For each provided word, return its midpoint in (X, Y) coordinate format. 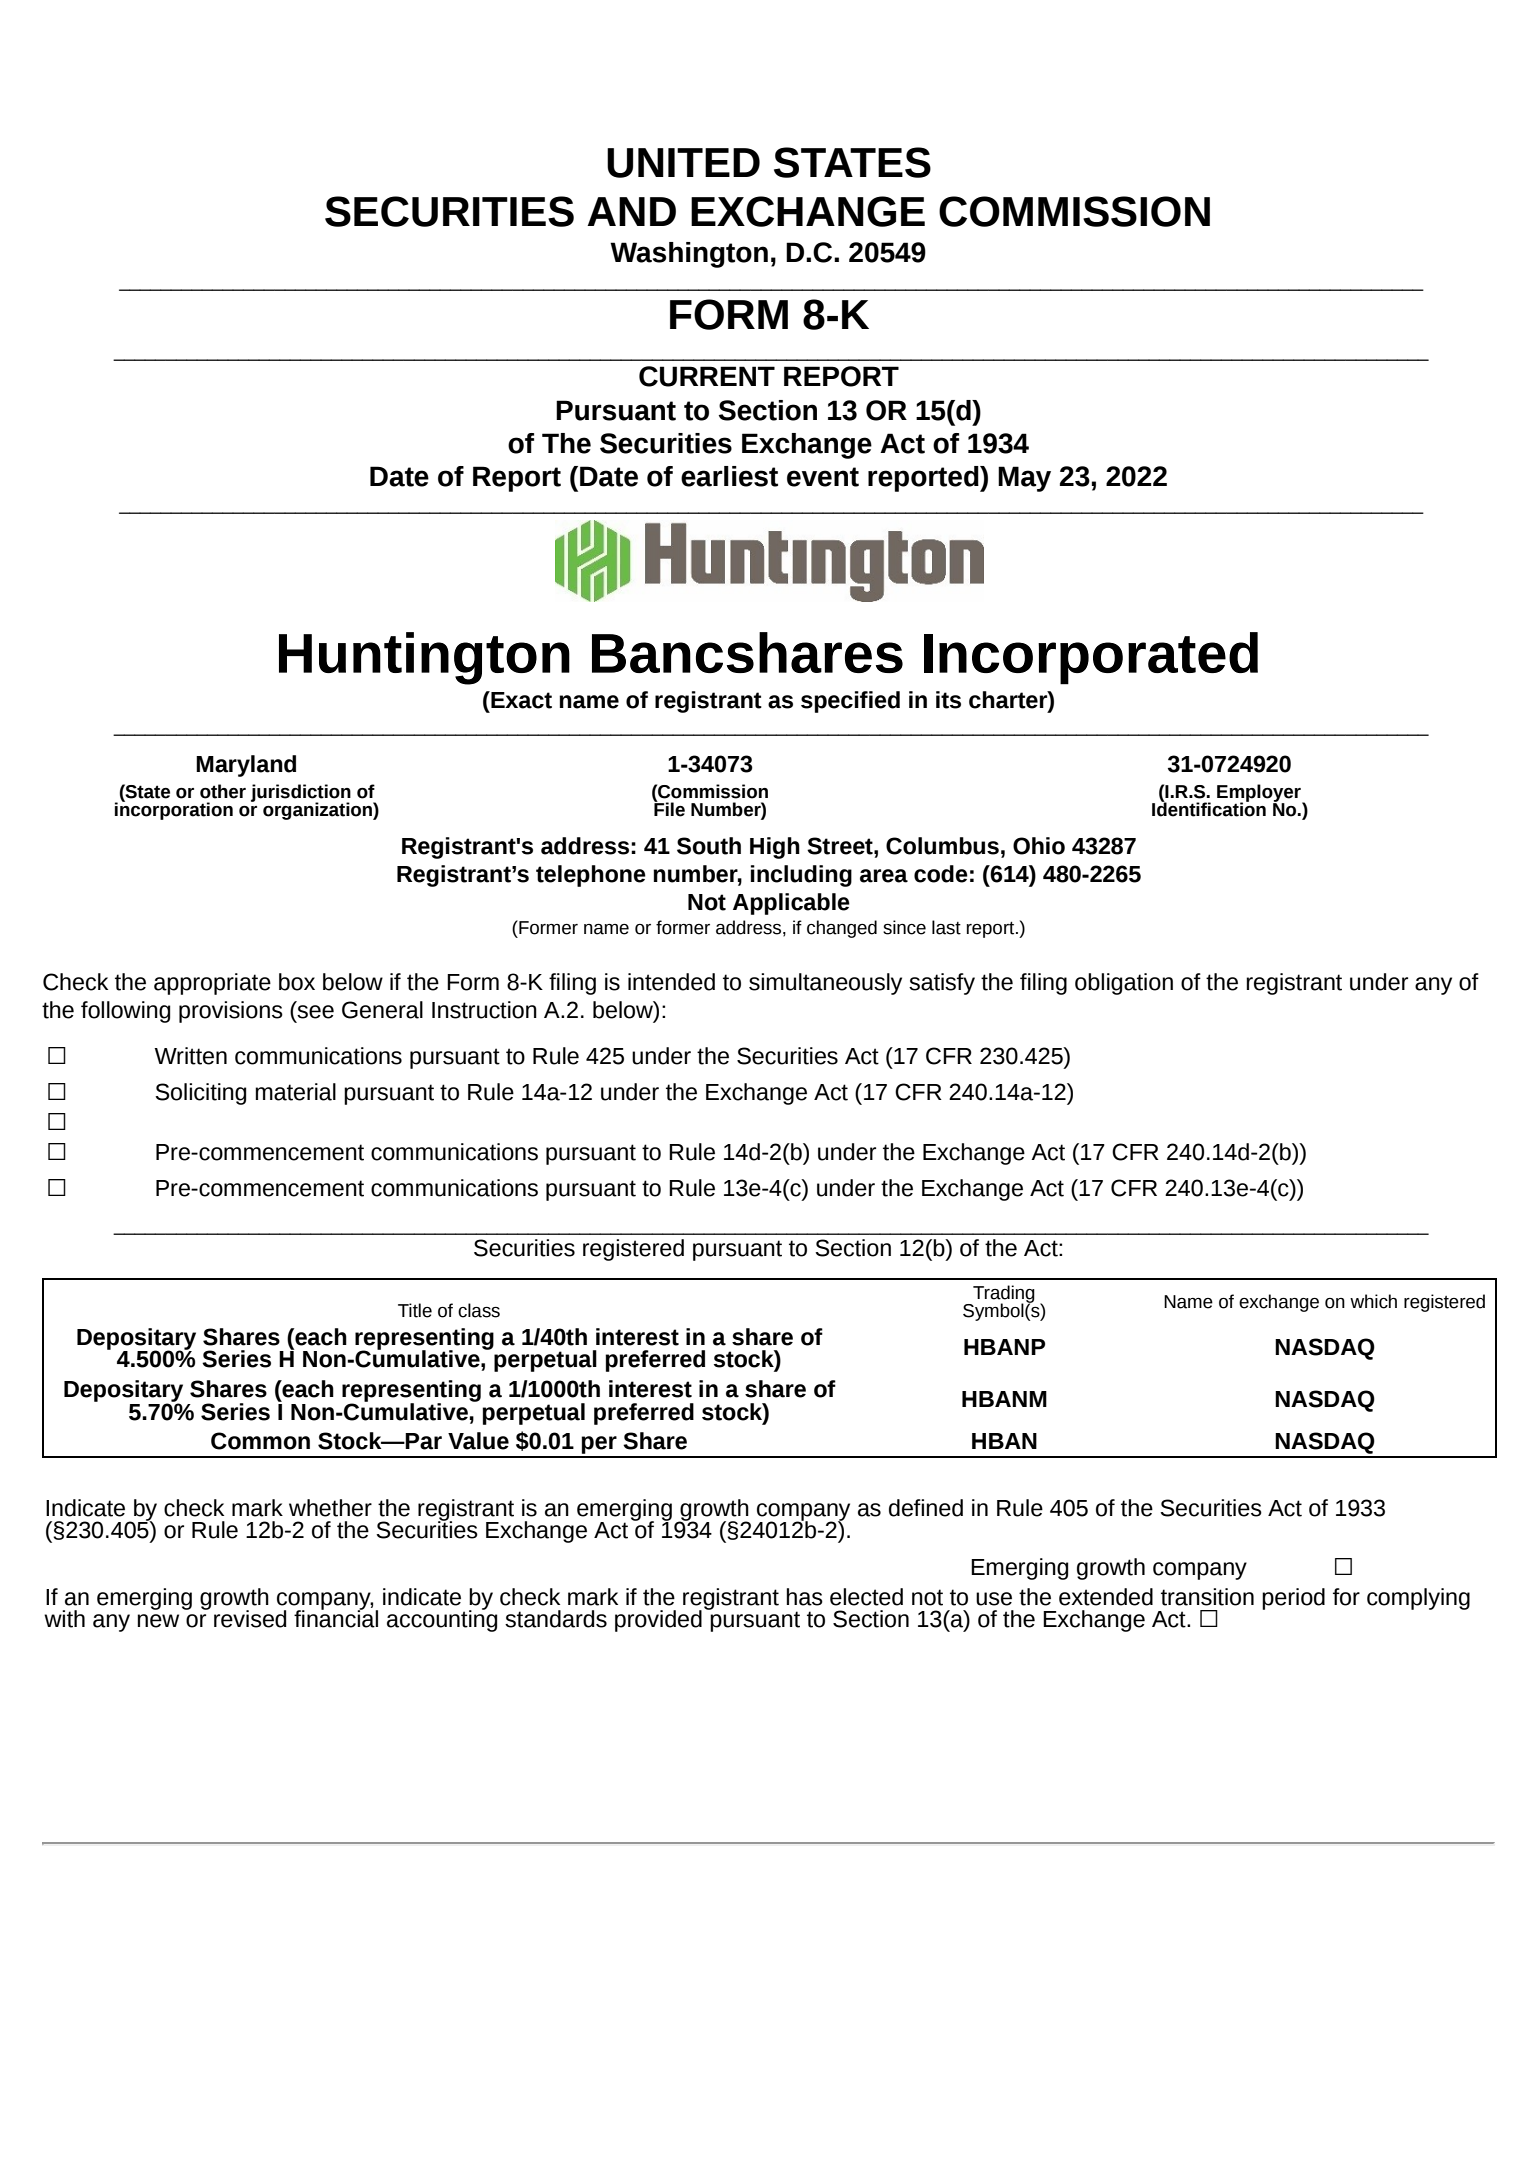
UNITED (683, 163)
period (1293, 1599)
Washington (689, 255)
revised (250, 1619)
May (1024, 479)
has (805, 1597)
